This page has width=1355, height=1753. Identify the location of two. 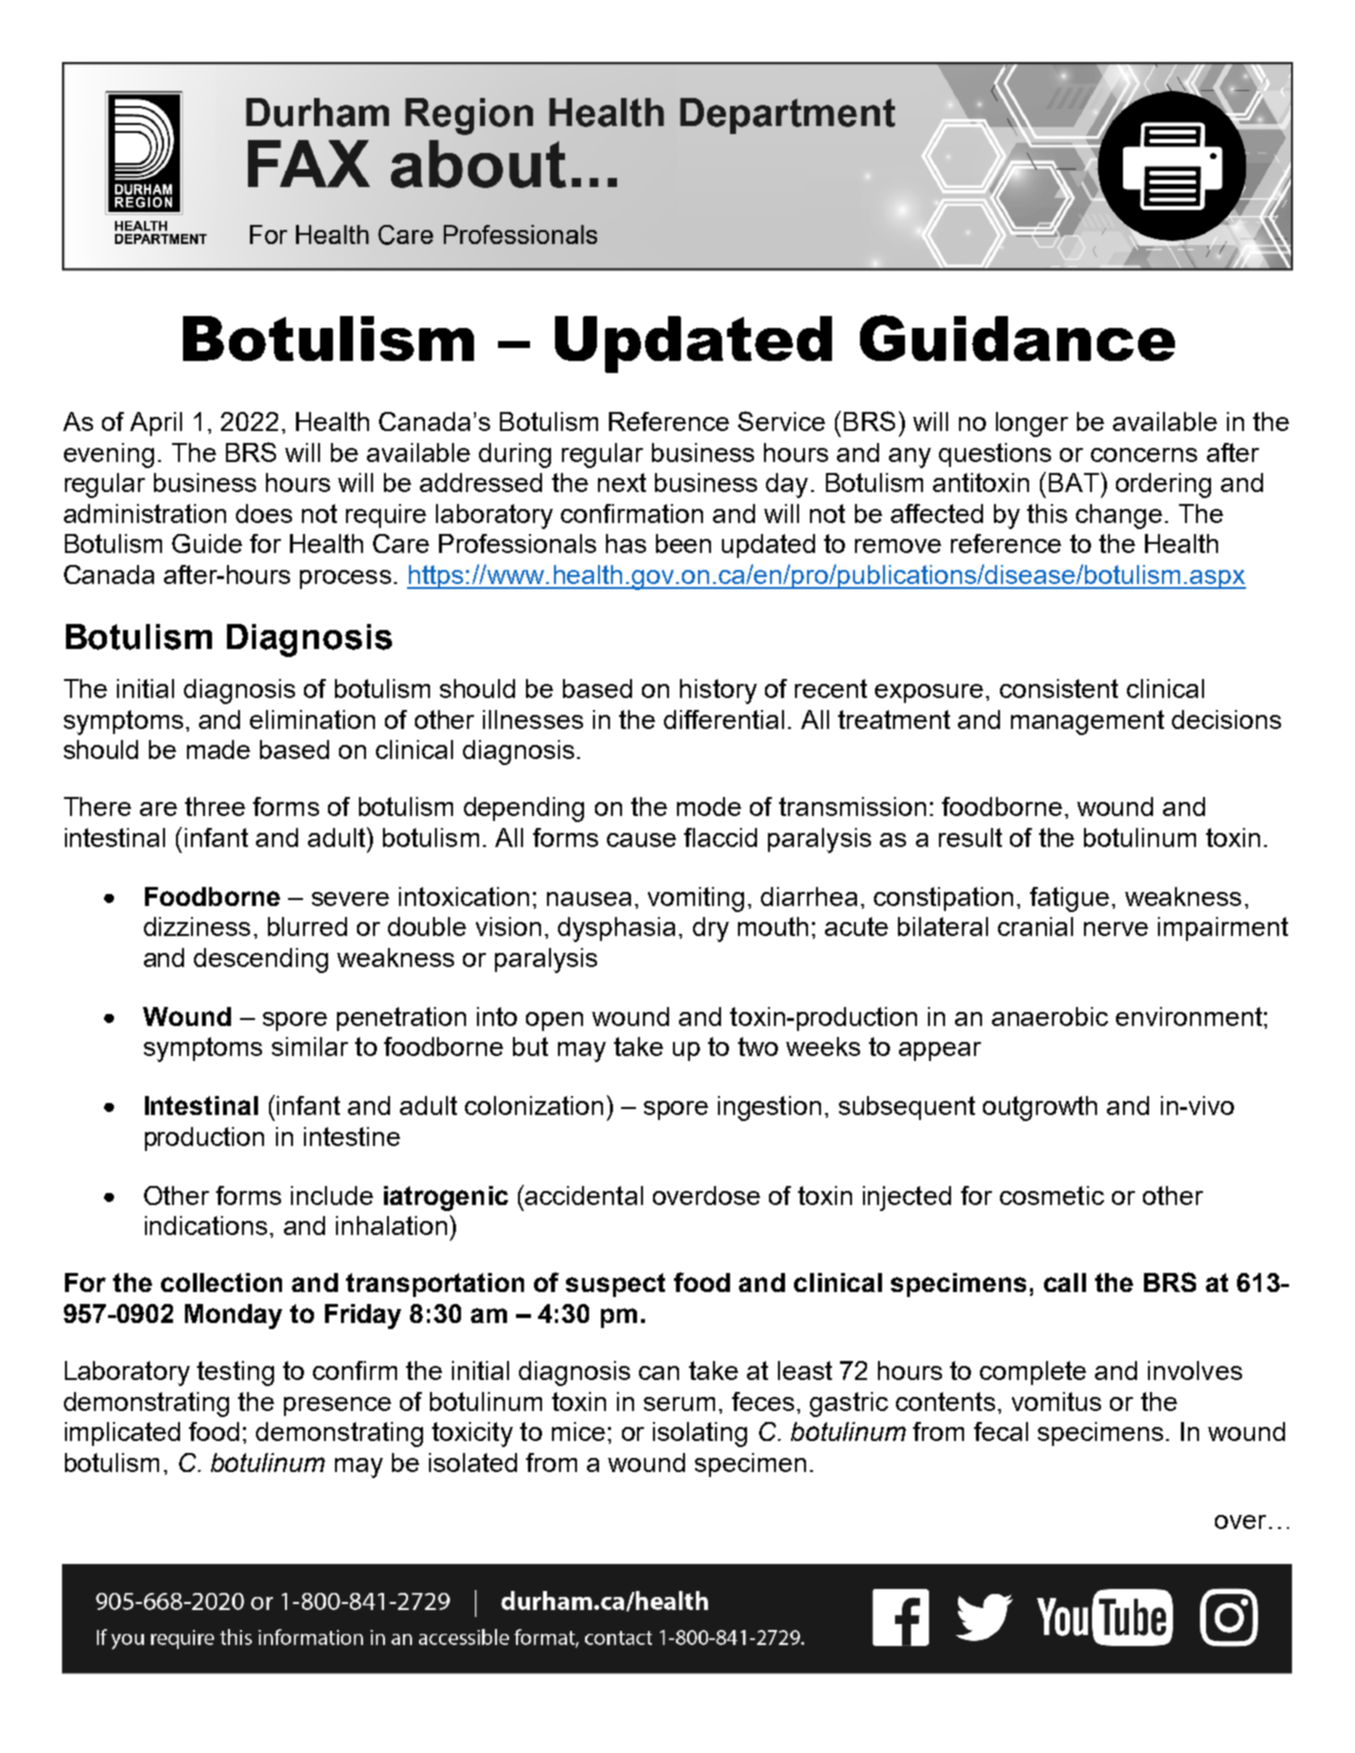
(758, 1046).
